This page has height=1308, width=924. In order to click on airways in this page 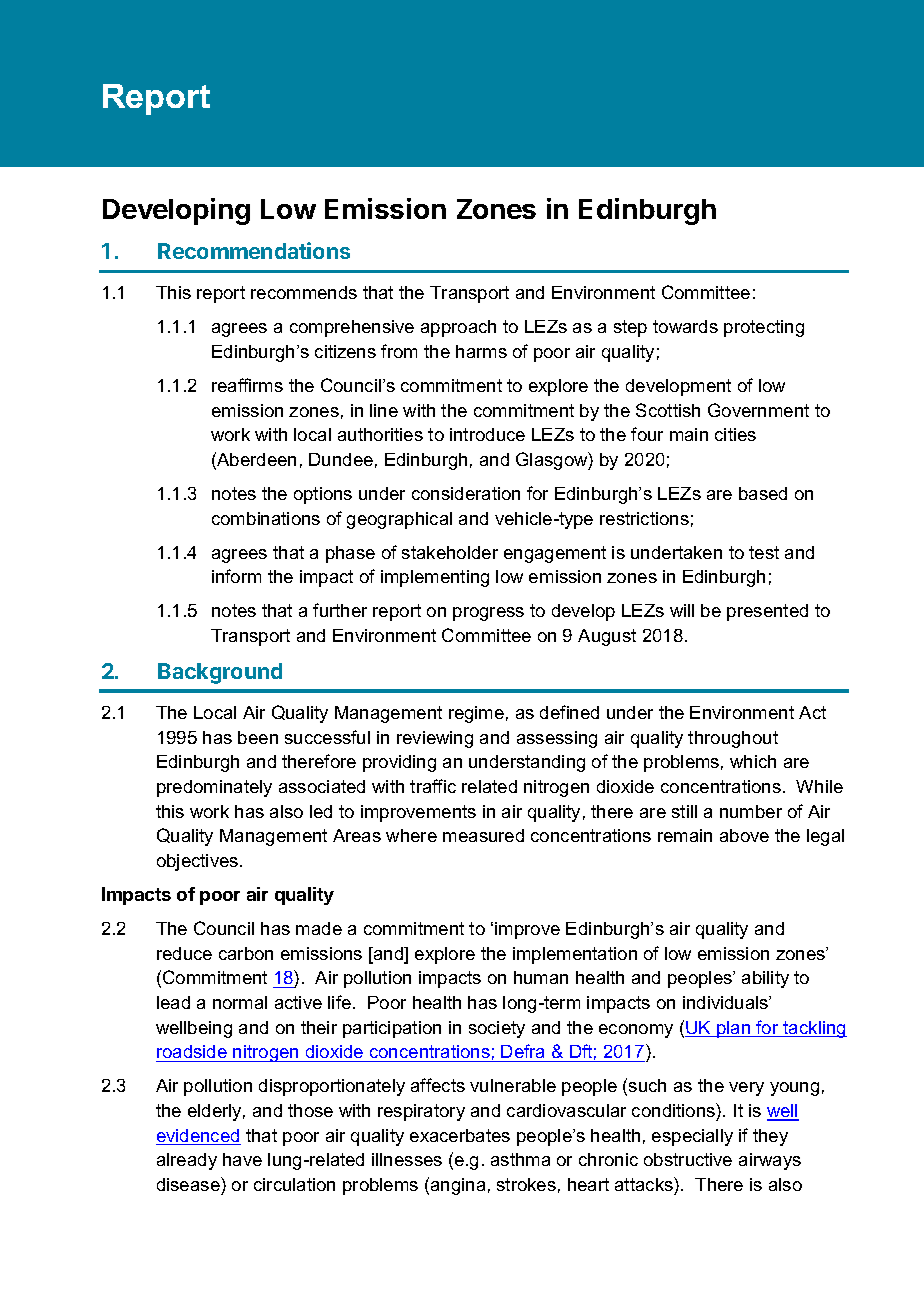, I will do `click(770, 1161)`.
